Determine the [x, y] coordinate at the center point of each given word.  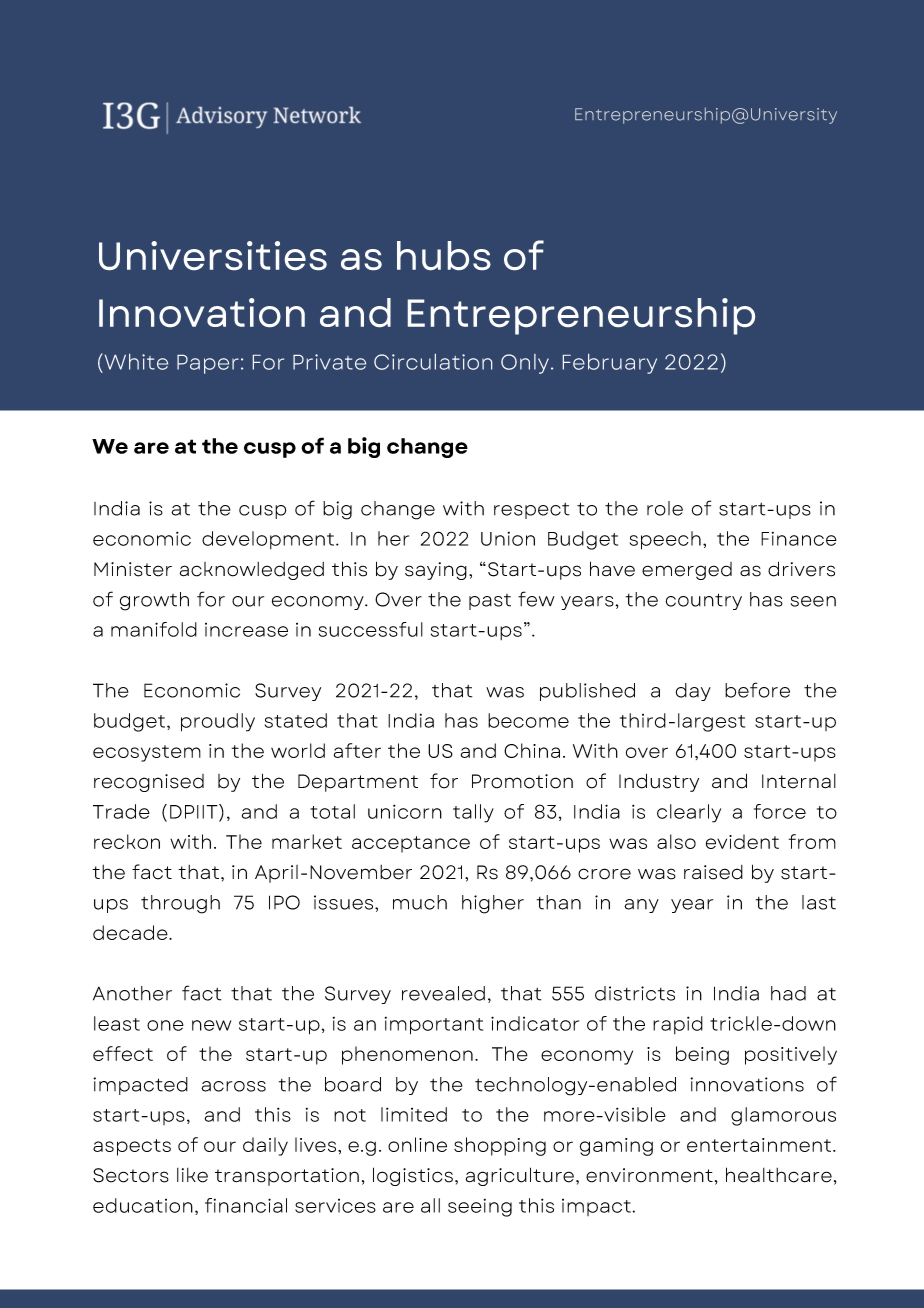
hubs [444, 255]
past [490, 602]
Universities [213, 255]
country [704, 601]
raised [713, 872]
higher [493, 904]
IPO [284, 902]
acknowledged [252, 571]
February [610, 364]
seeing [480, 1208]
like [192, 1175]
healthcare [779, 1175]
